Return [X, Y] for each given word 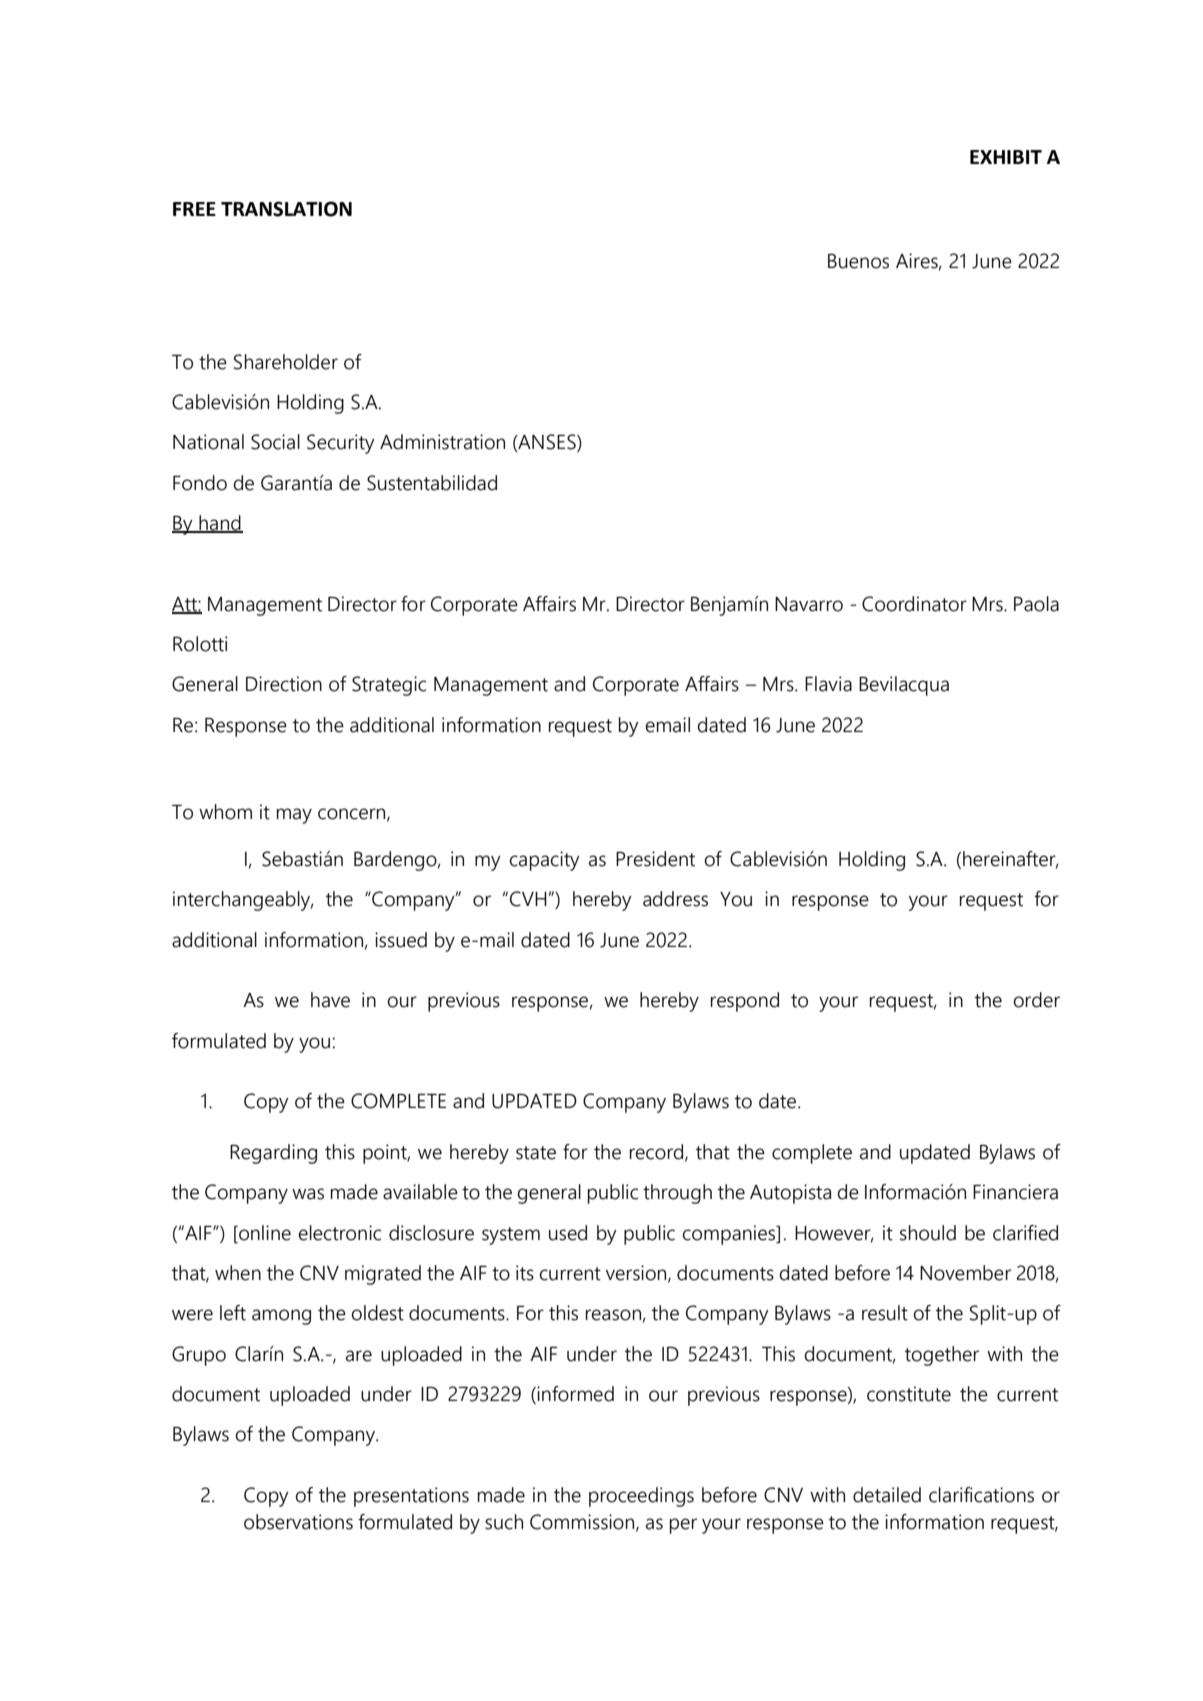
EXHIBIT [1006, 157]
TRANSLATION [286, 209]
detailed [887, 1495]
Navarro [809, 604]
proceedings [641, 1497]
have [330, 1000]
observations [298, 1522]
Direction [284, 684]
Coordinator [914, 604]
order [1037, 1000]
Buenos [858, 261]
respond [745, 1002]
